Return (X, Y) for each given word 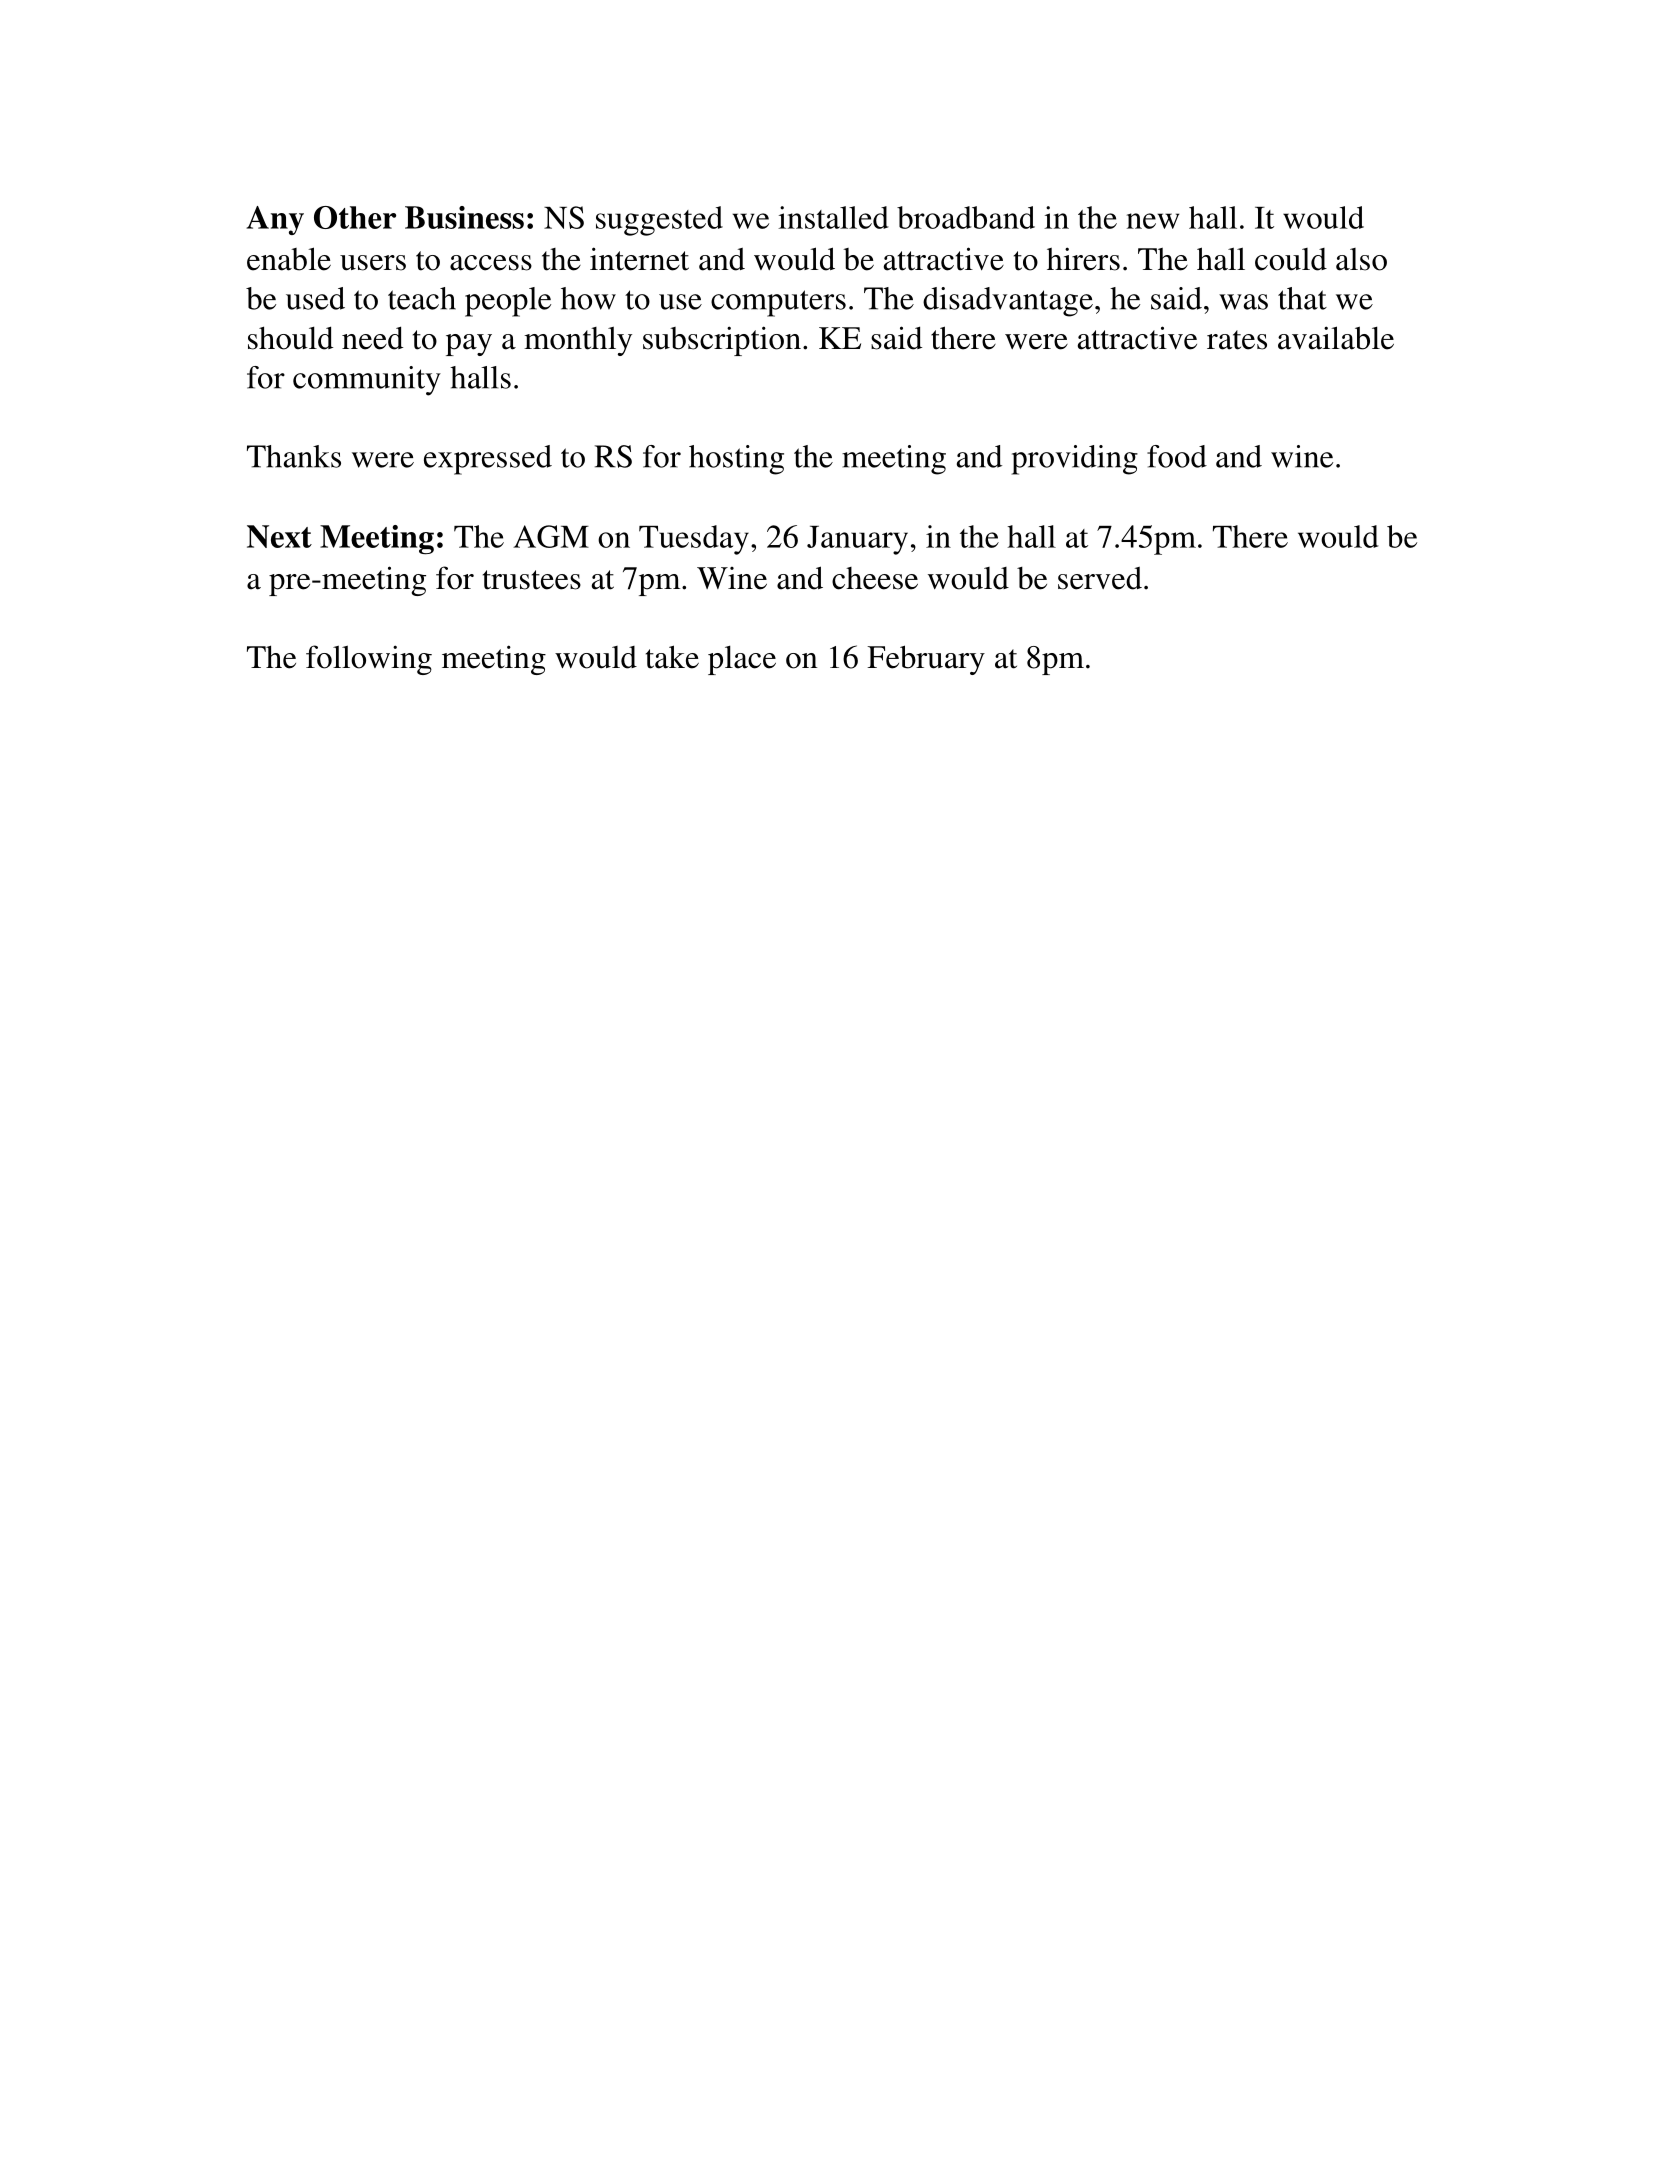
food (1177, 456)
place (742, 660)
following (369, 660)
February (926, 660)
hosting (736, 460)
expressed (488, 460)
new (1153, 221)
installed (833, 217)
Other (355, 217)
